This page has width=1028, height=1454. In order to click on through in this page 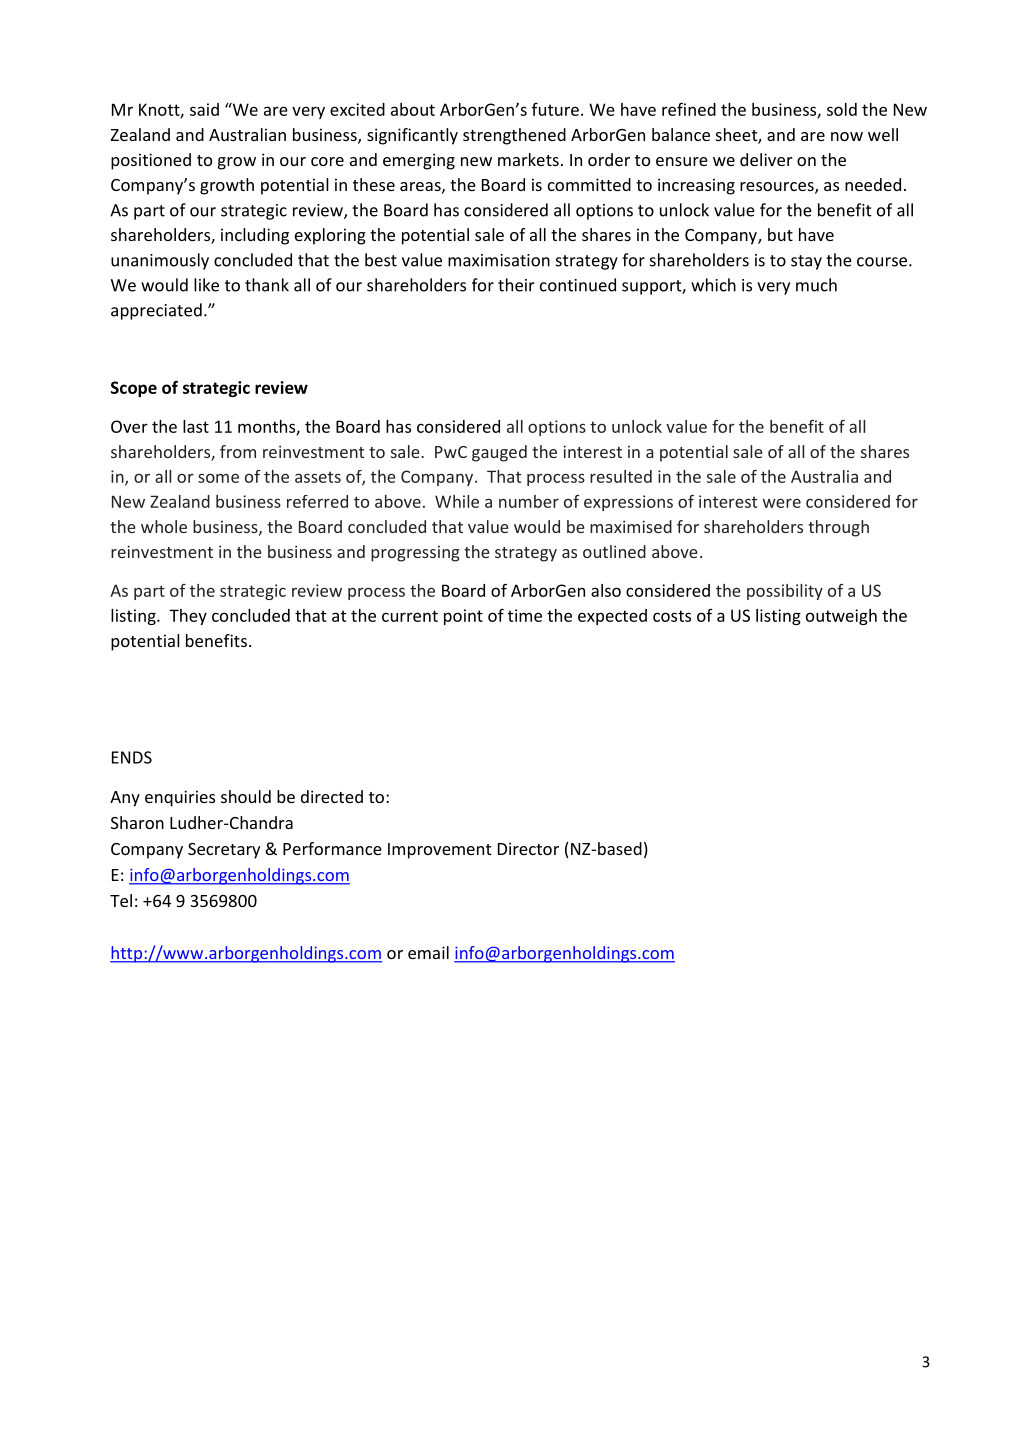, I will do `click(838, 528)`.
